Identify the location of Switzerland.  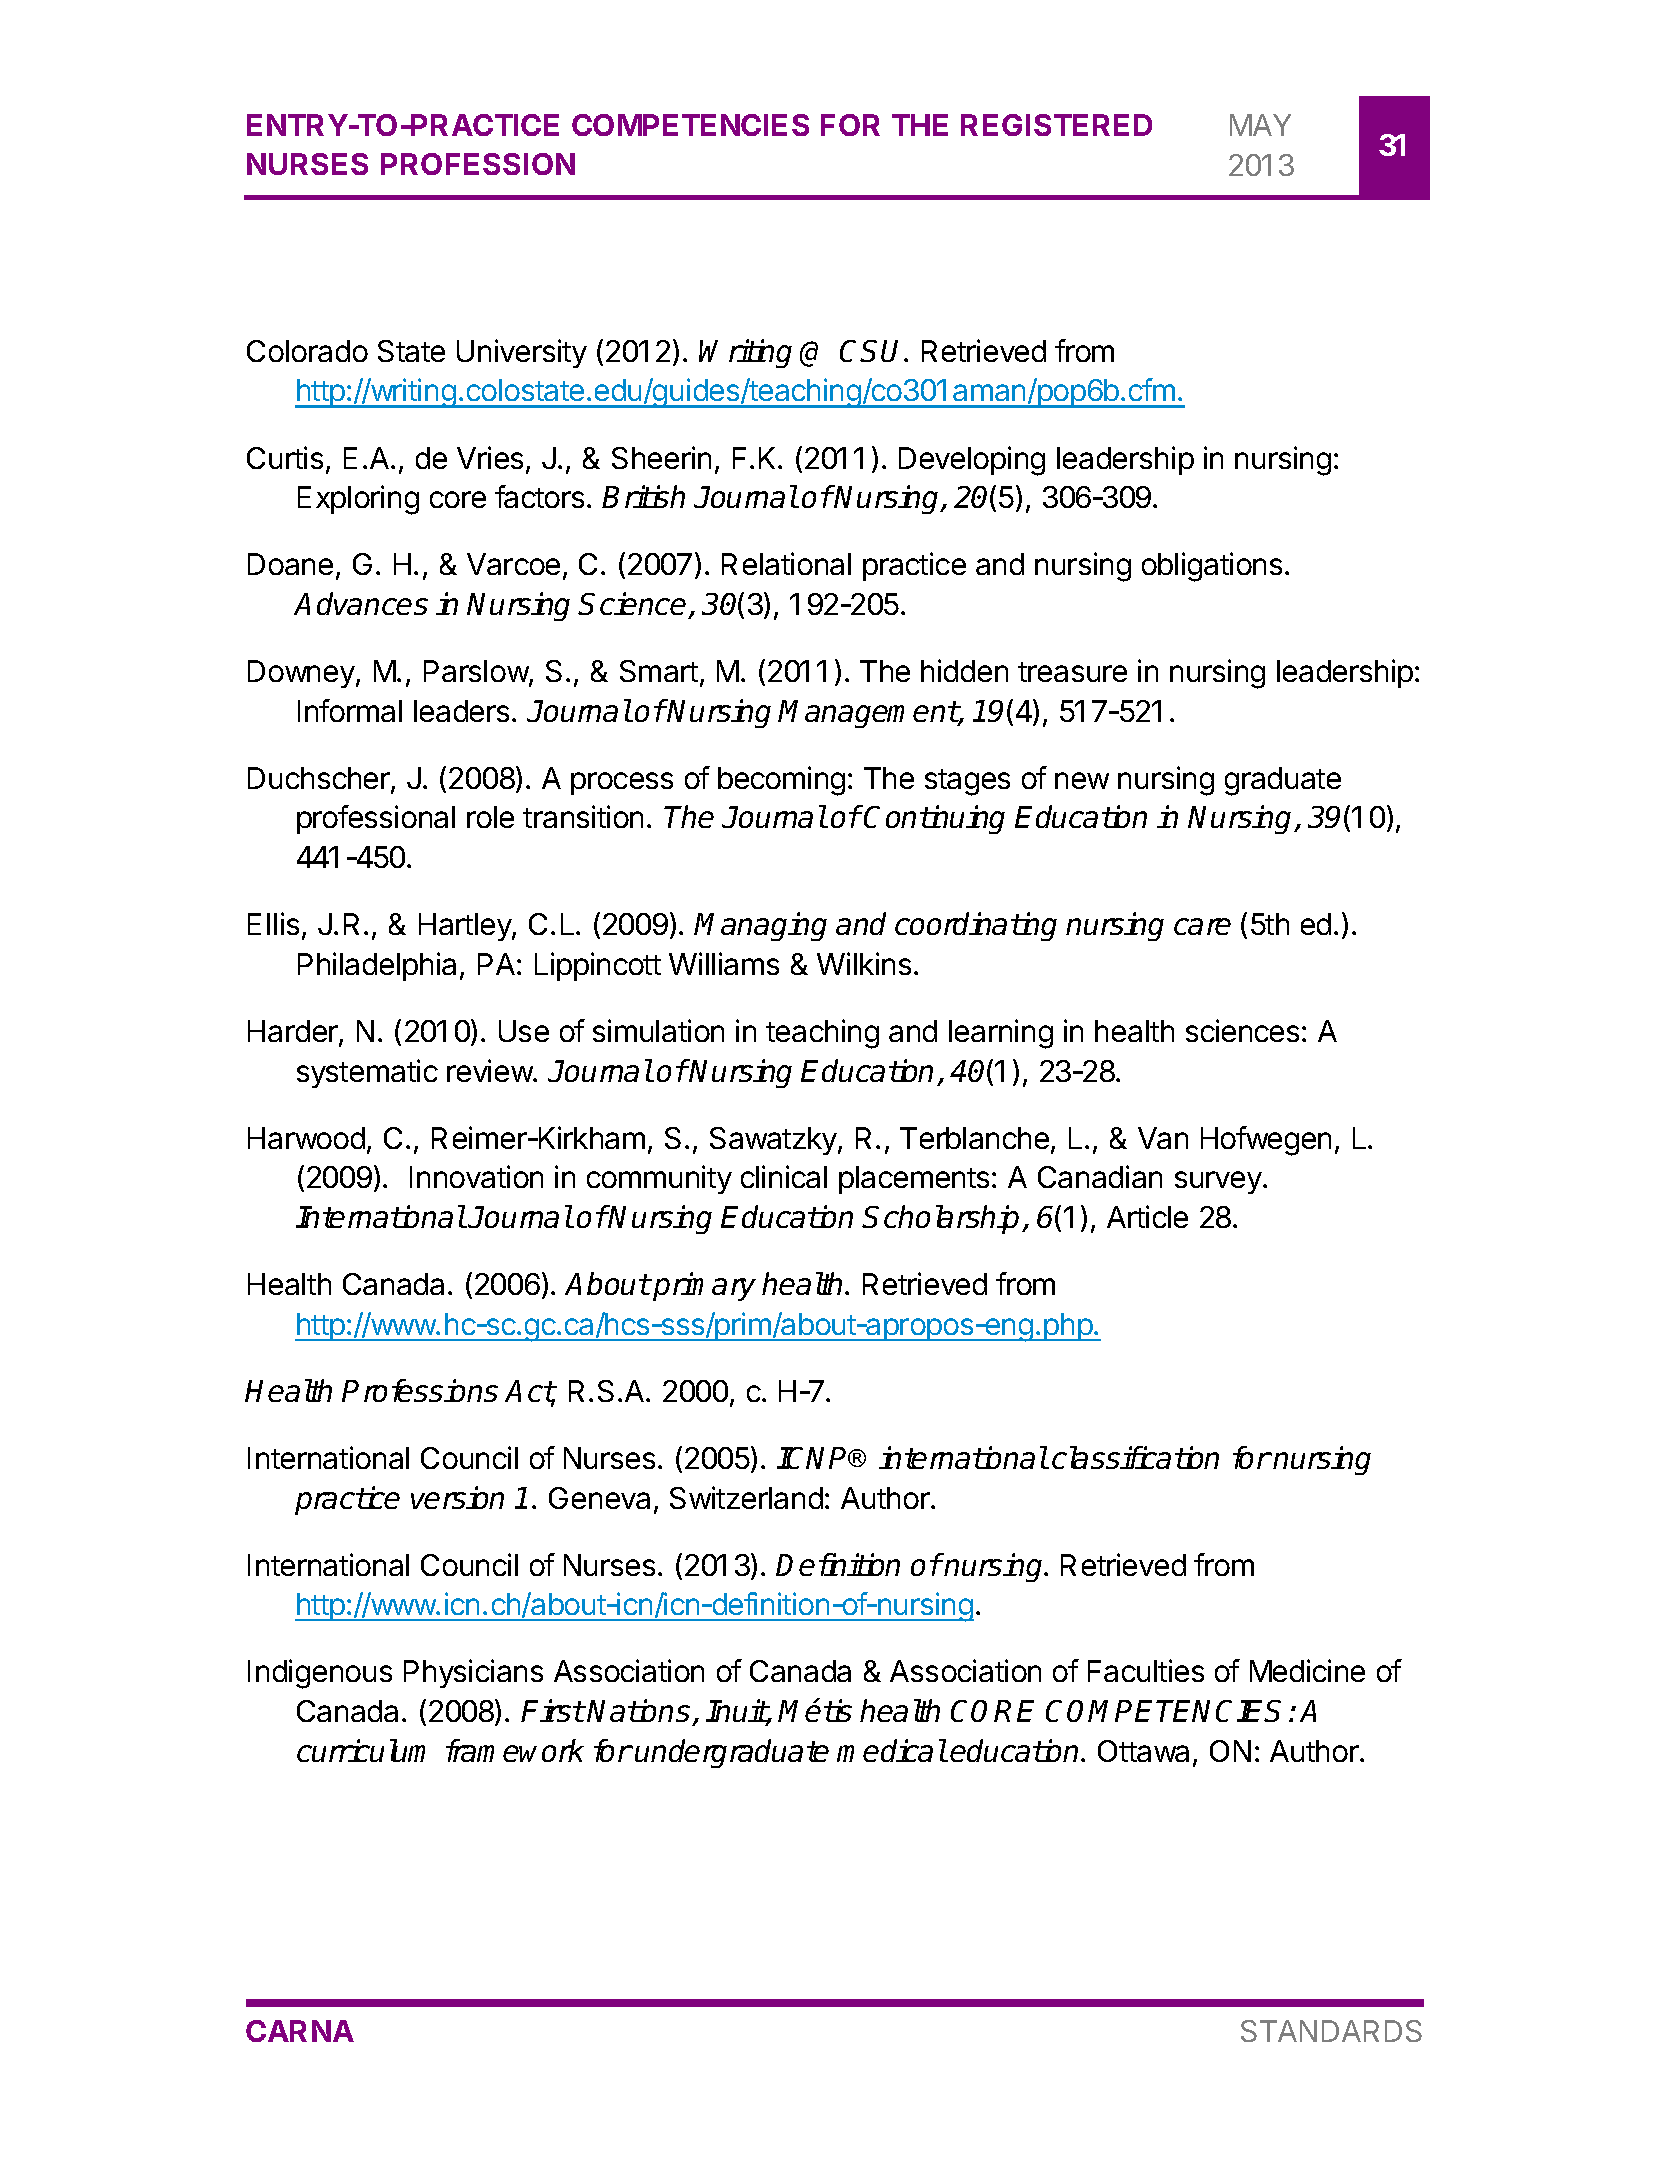
(746, 1497).
